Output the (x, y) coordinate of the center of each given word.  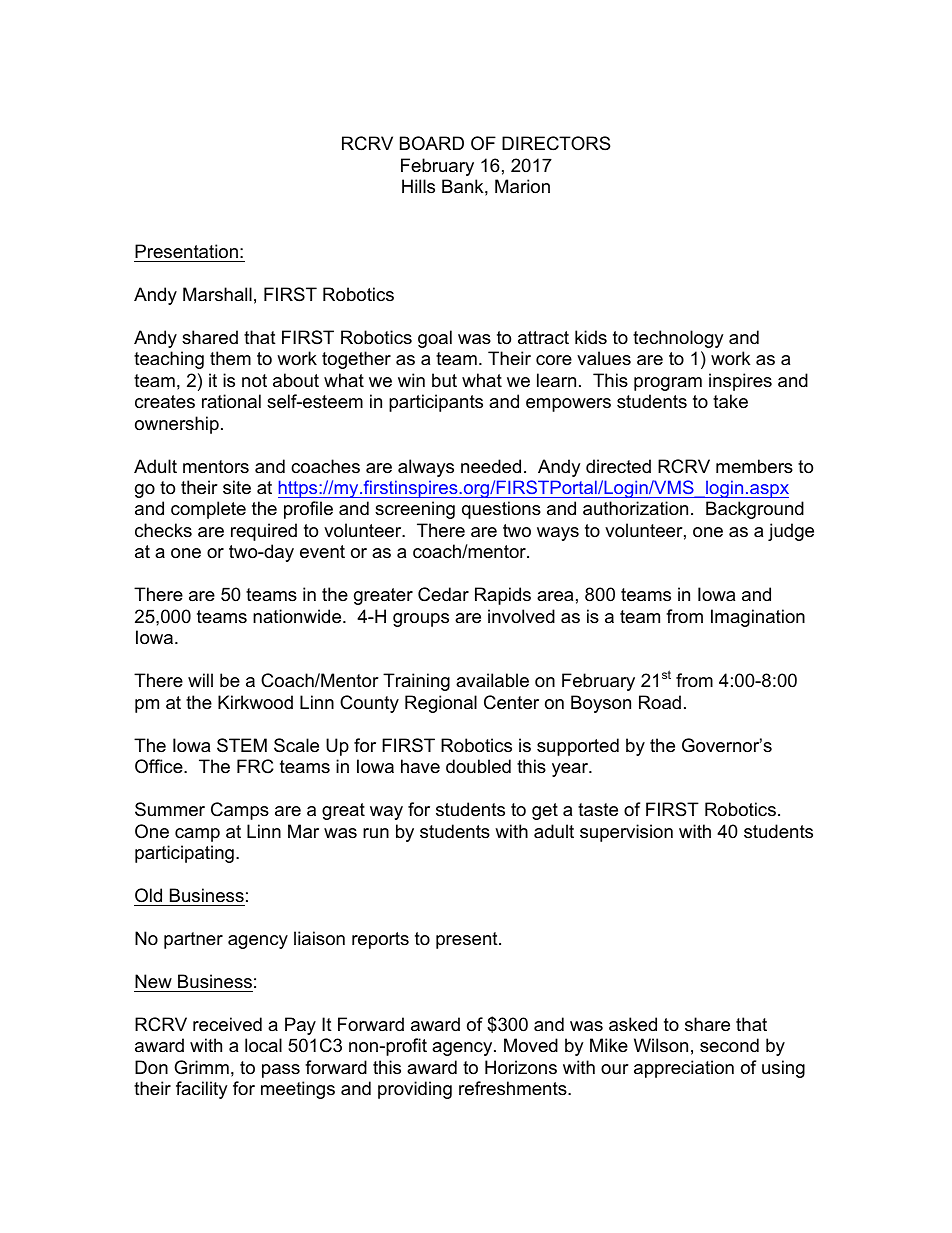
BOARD (432, 143)
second (729, 1045)
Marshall (217, 294)
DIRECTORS (556, 143)
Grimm (201, 1067)
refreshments (514, 1088)
